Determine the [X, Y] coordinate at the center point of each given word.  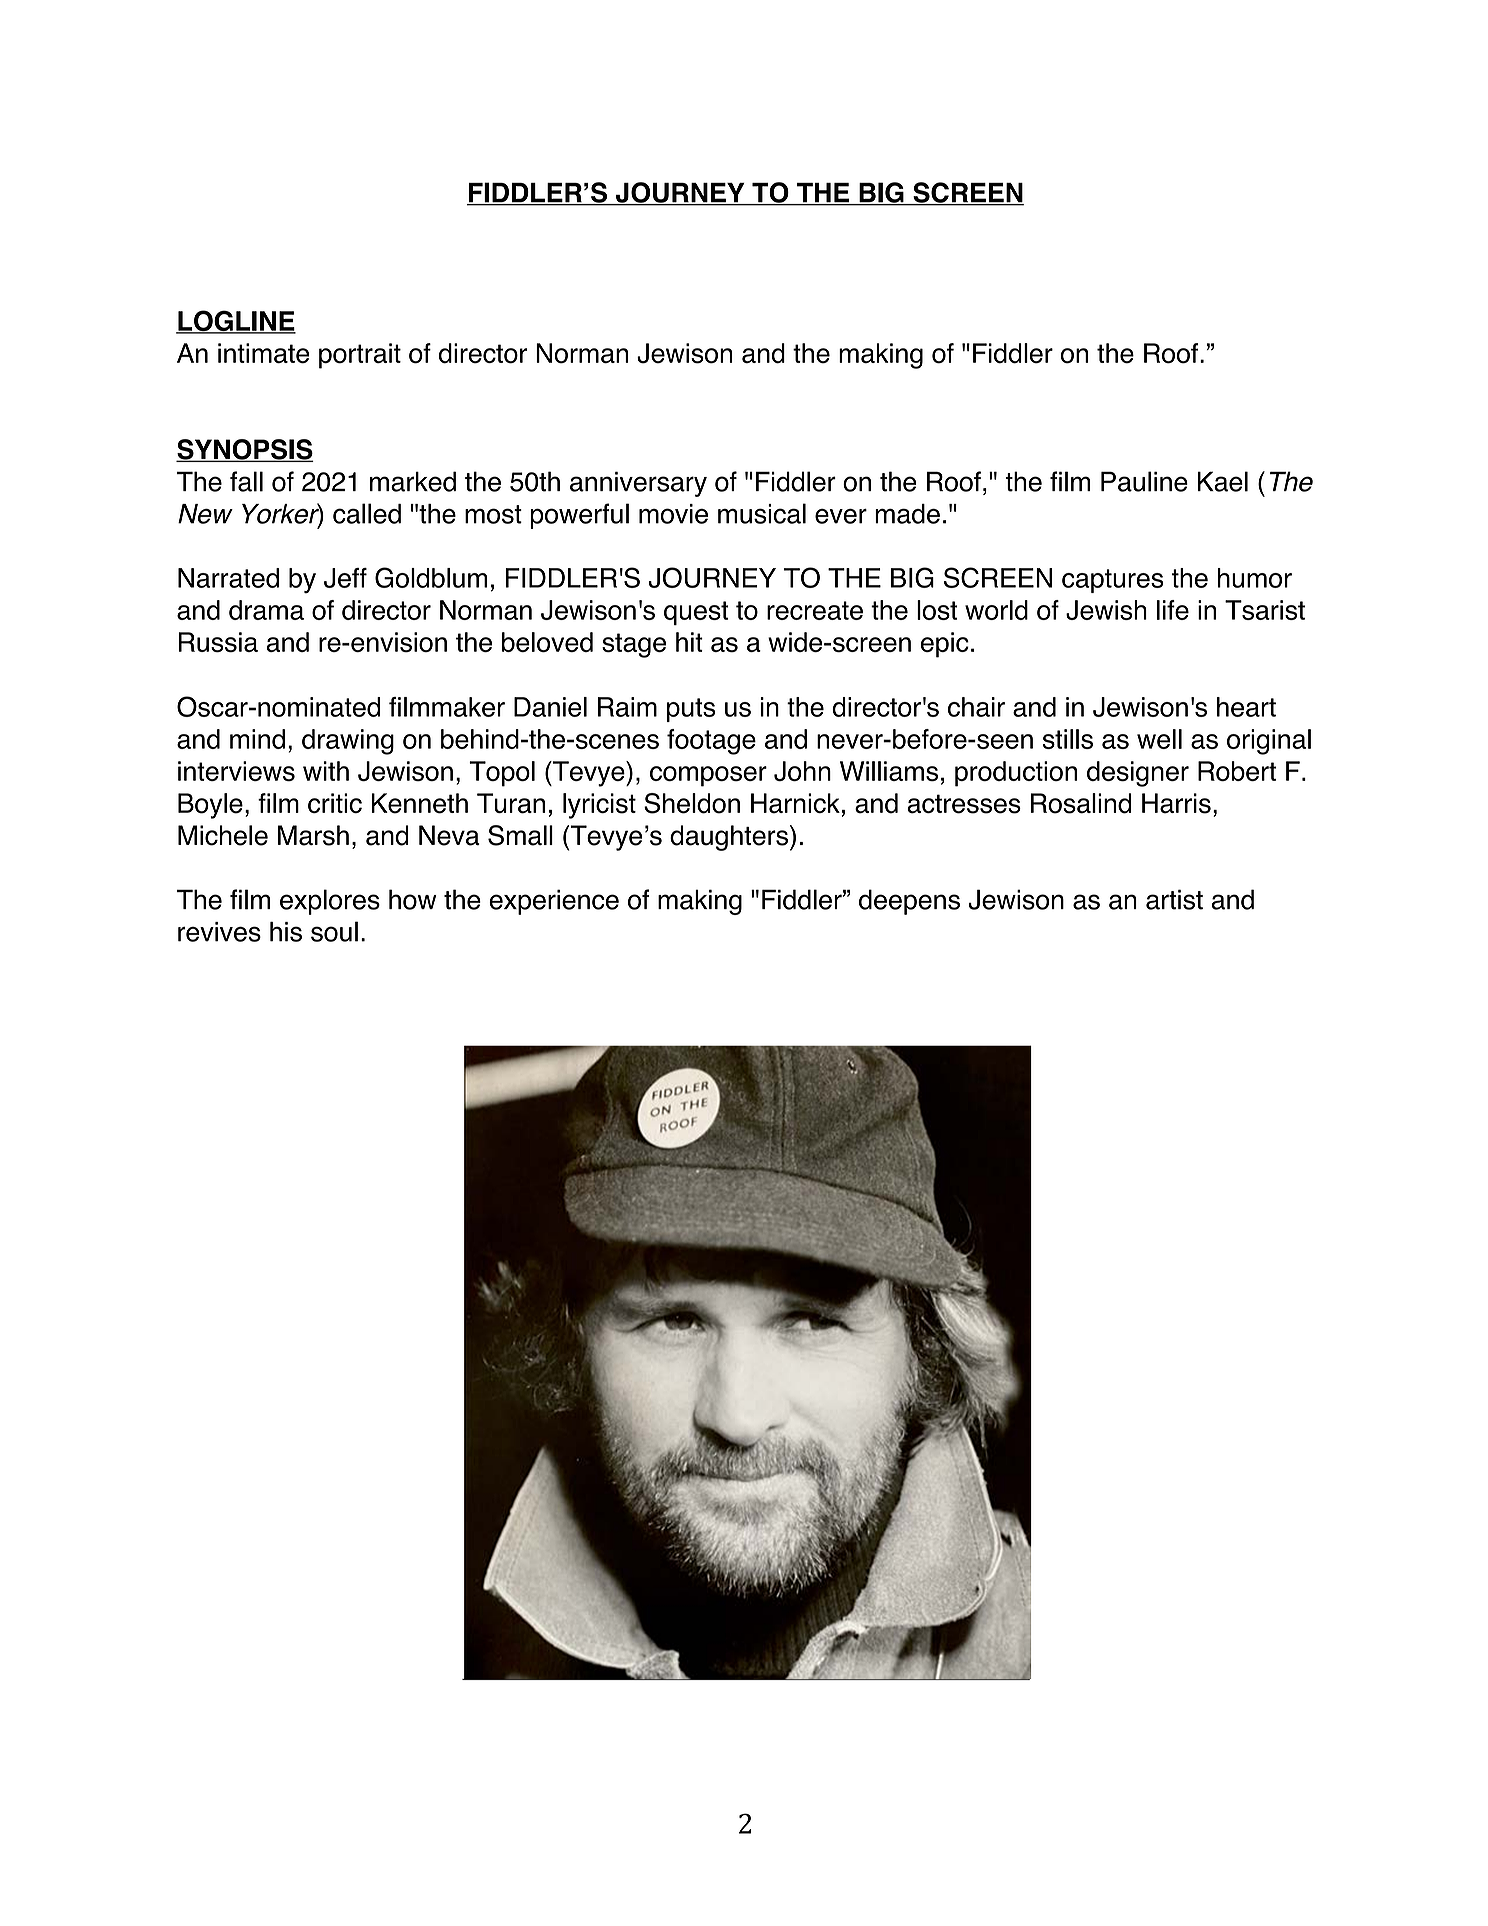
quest [696, 613]
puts [691, 710]
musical [762, 513]
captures [1113, 581]
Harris [1176, 803]
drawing [348, 742]
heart [1246, 707]
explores [330, 902]
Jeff [345, 578]
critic [335, 803]
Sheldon [692, 803]
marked [413, 481]
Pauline [1144, 481]
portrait [360, 356]
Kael [1223, 481]
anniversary [638, 484]
